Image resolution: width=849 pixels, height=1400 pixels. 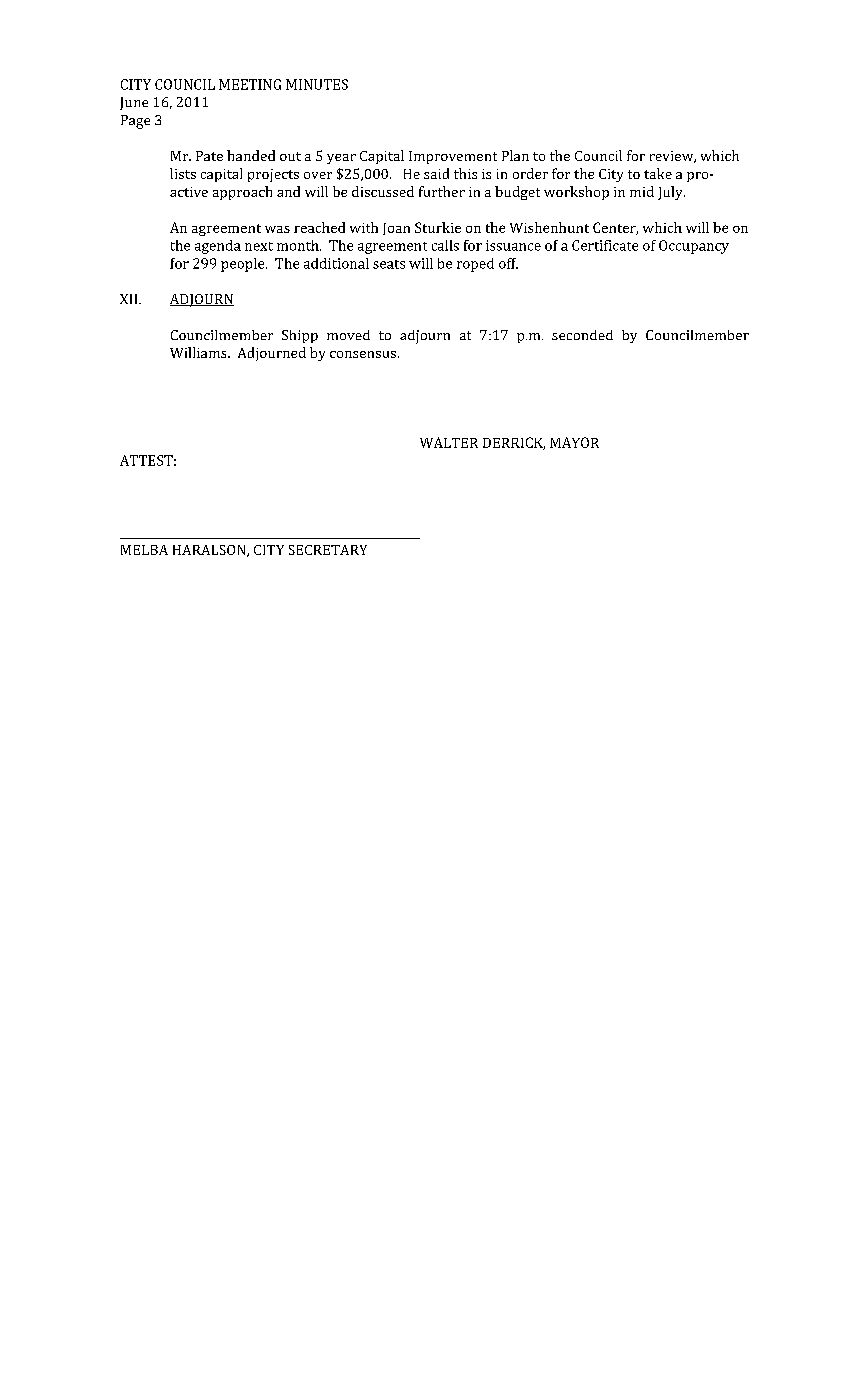 I want to click on MELBA, so click(x=144, y=550).
